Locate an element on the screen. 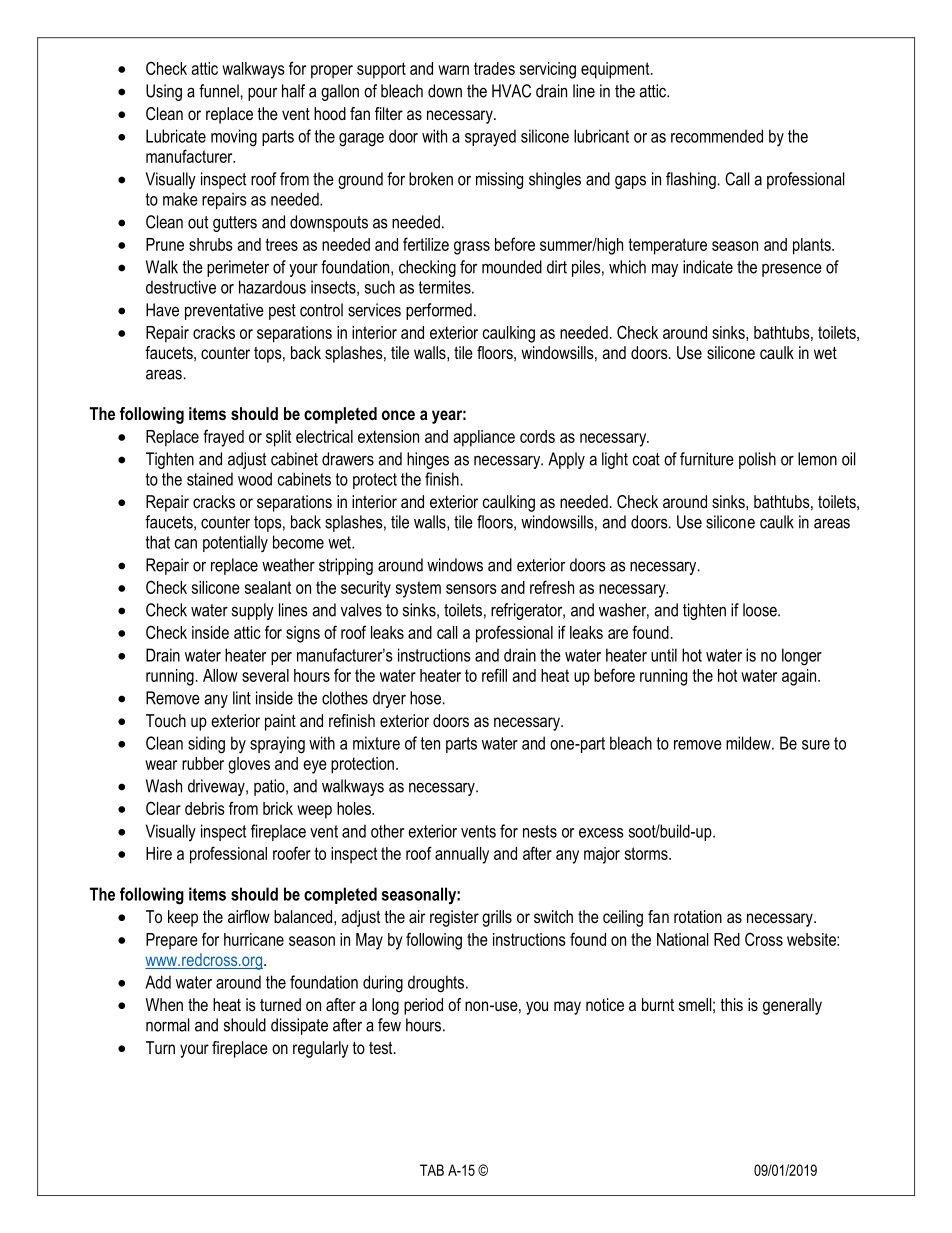  funnel is located at coordinates (219, 91).
